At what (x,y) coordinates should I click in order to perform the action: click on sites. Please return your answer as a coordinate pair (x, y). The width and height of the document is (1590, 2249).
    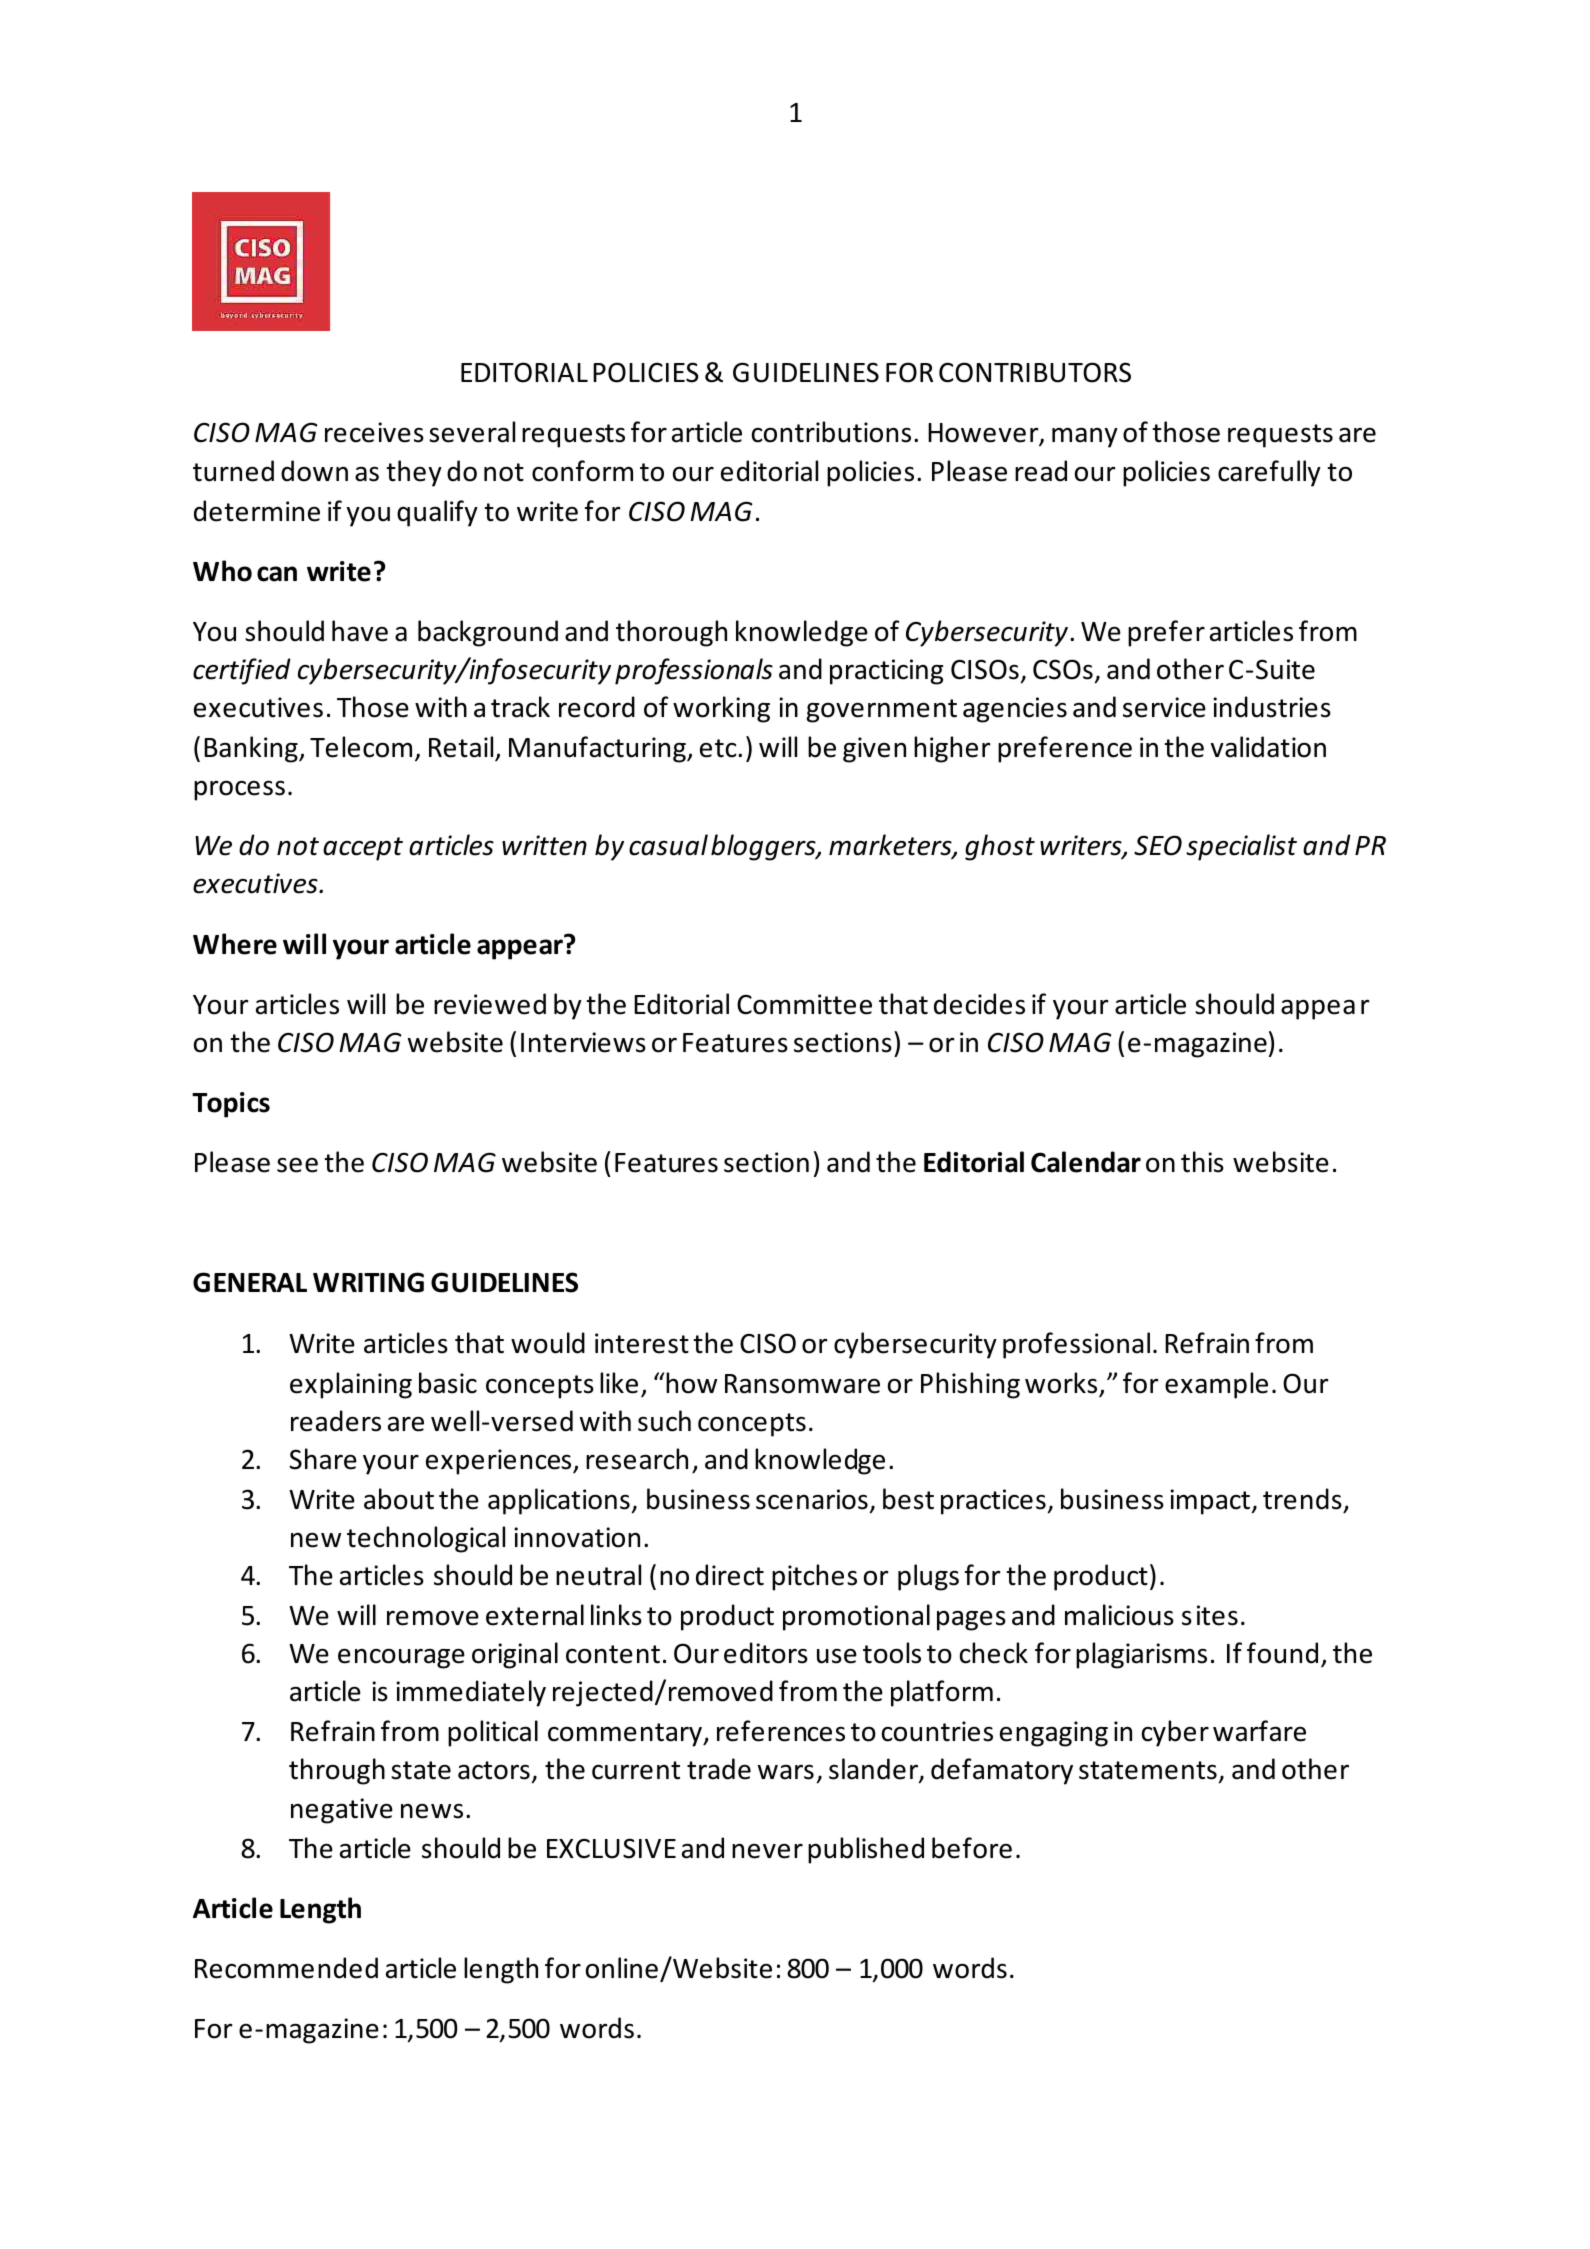
    Looking at the image, I should click on (1210, 1615).
